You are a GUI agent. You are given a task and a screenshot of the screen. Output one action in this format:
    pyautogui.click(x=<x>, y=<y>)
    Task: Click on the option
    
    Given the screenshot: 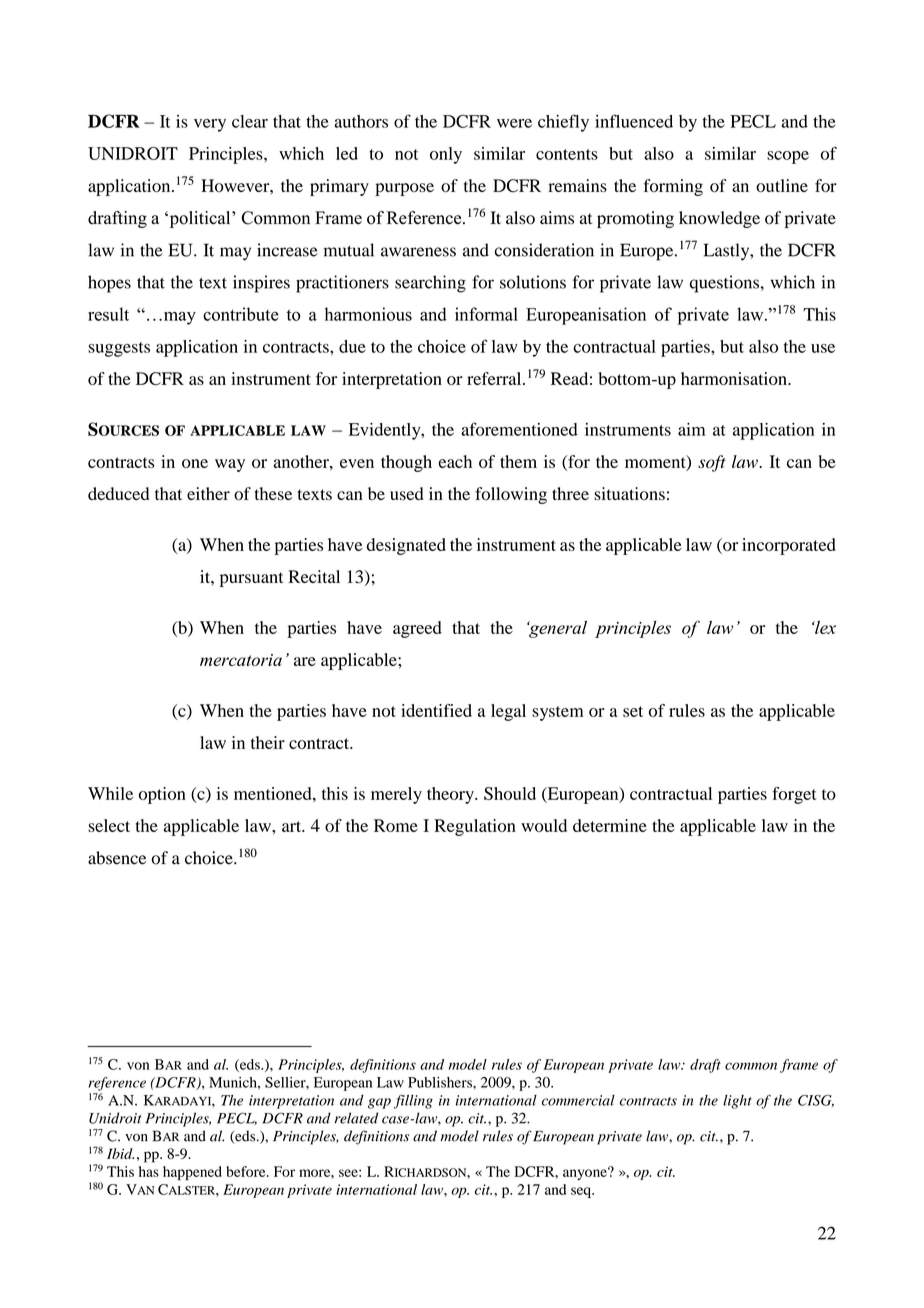 What is the action you would take?
    pyautogui.click(x=162, y=795)
